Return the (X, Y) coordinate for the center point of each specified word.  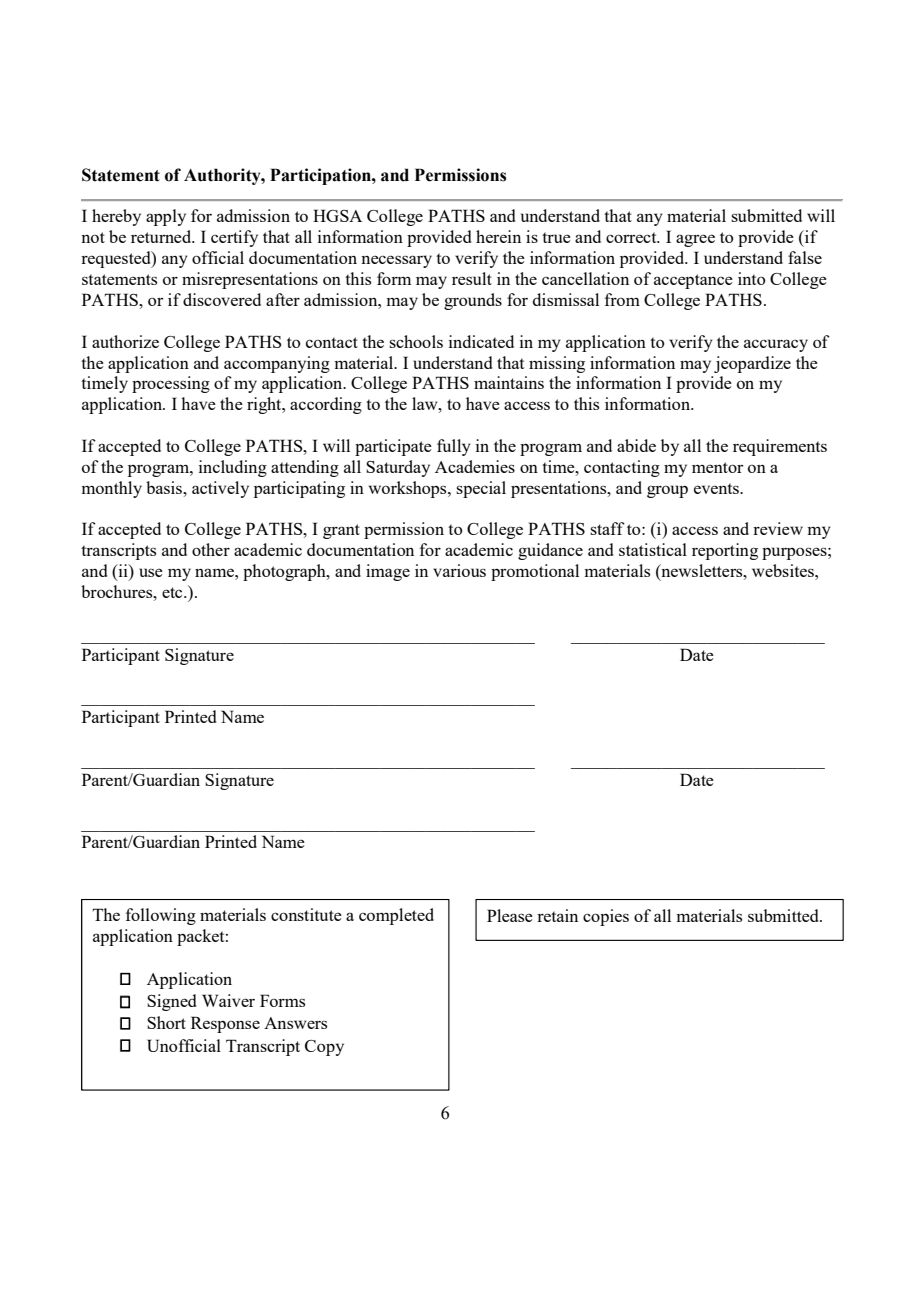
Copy (324, 1048)
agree (695, 240)
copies (606, 917)
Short (166, 1022)
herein (498, 236)
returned (162, 236)
